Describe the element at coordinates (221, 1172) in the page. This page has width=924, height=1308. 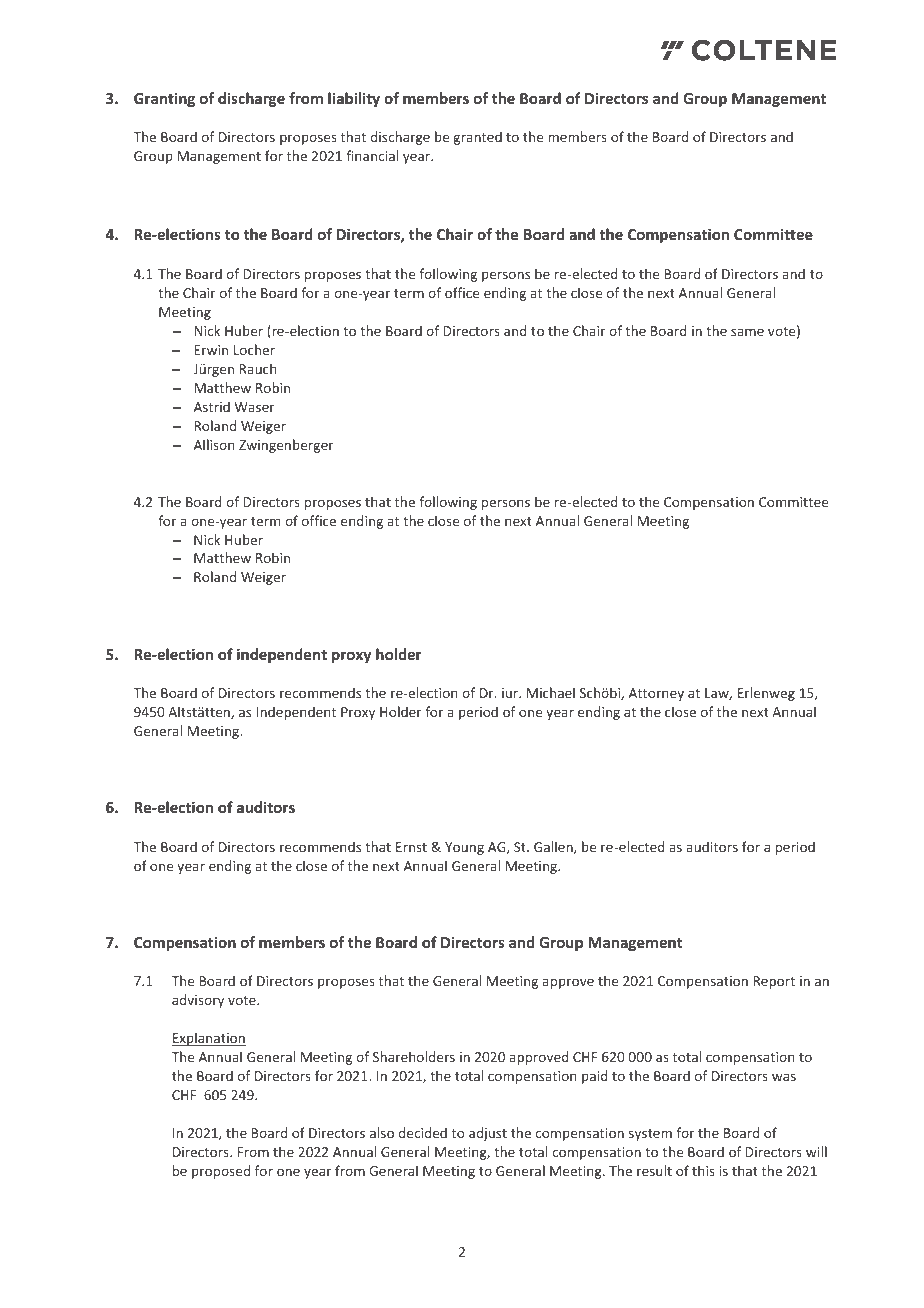
I see `proposed` at that location.
